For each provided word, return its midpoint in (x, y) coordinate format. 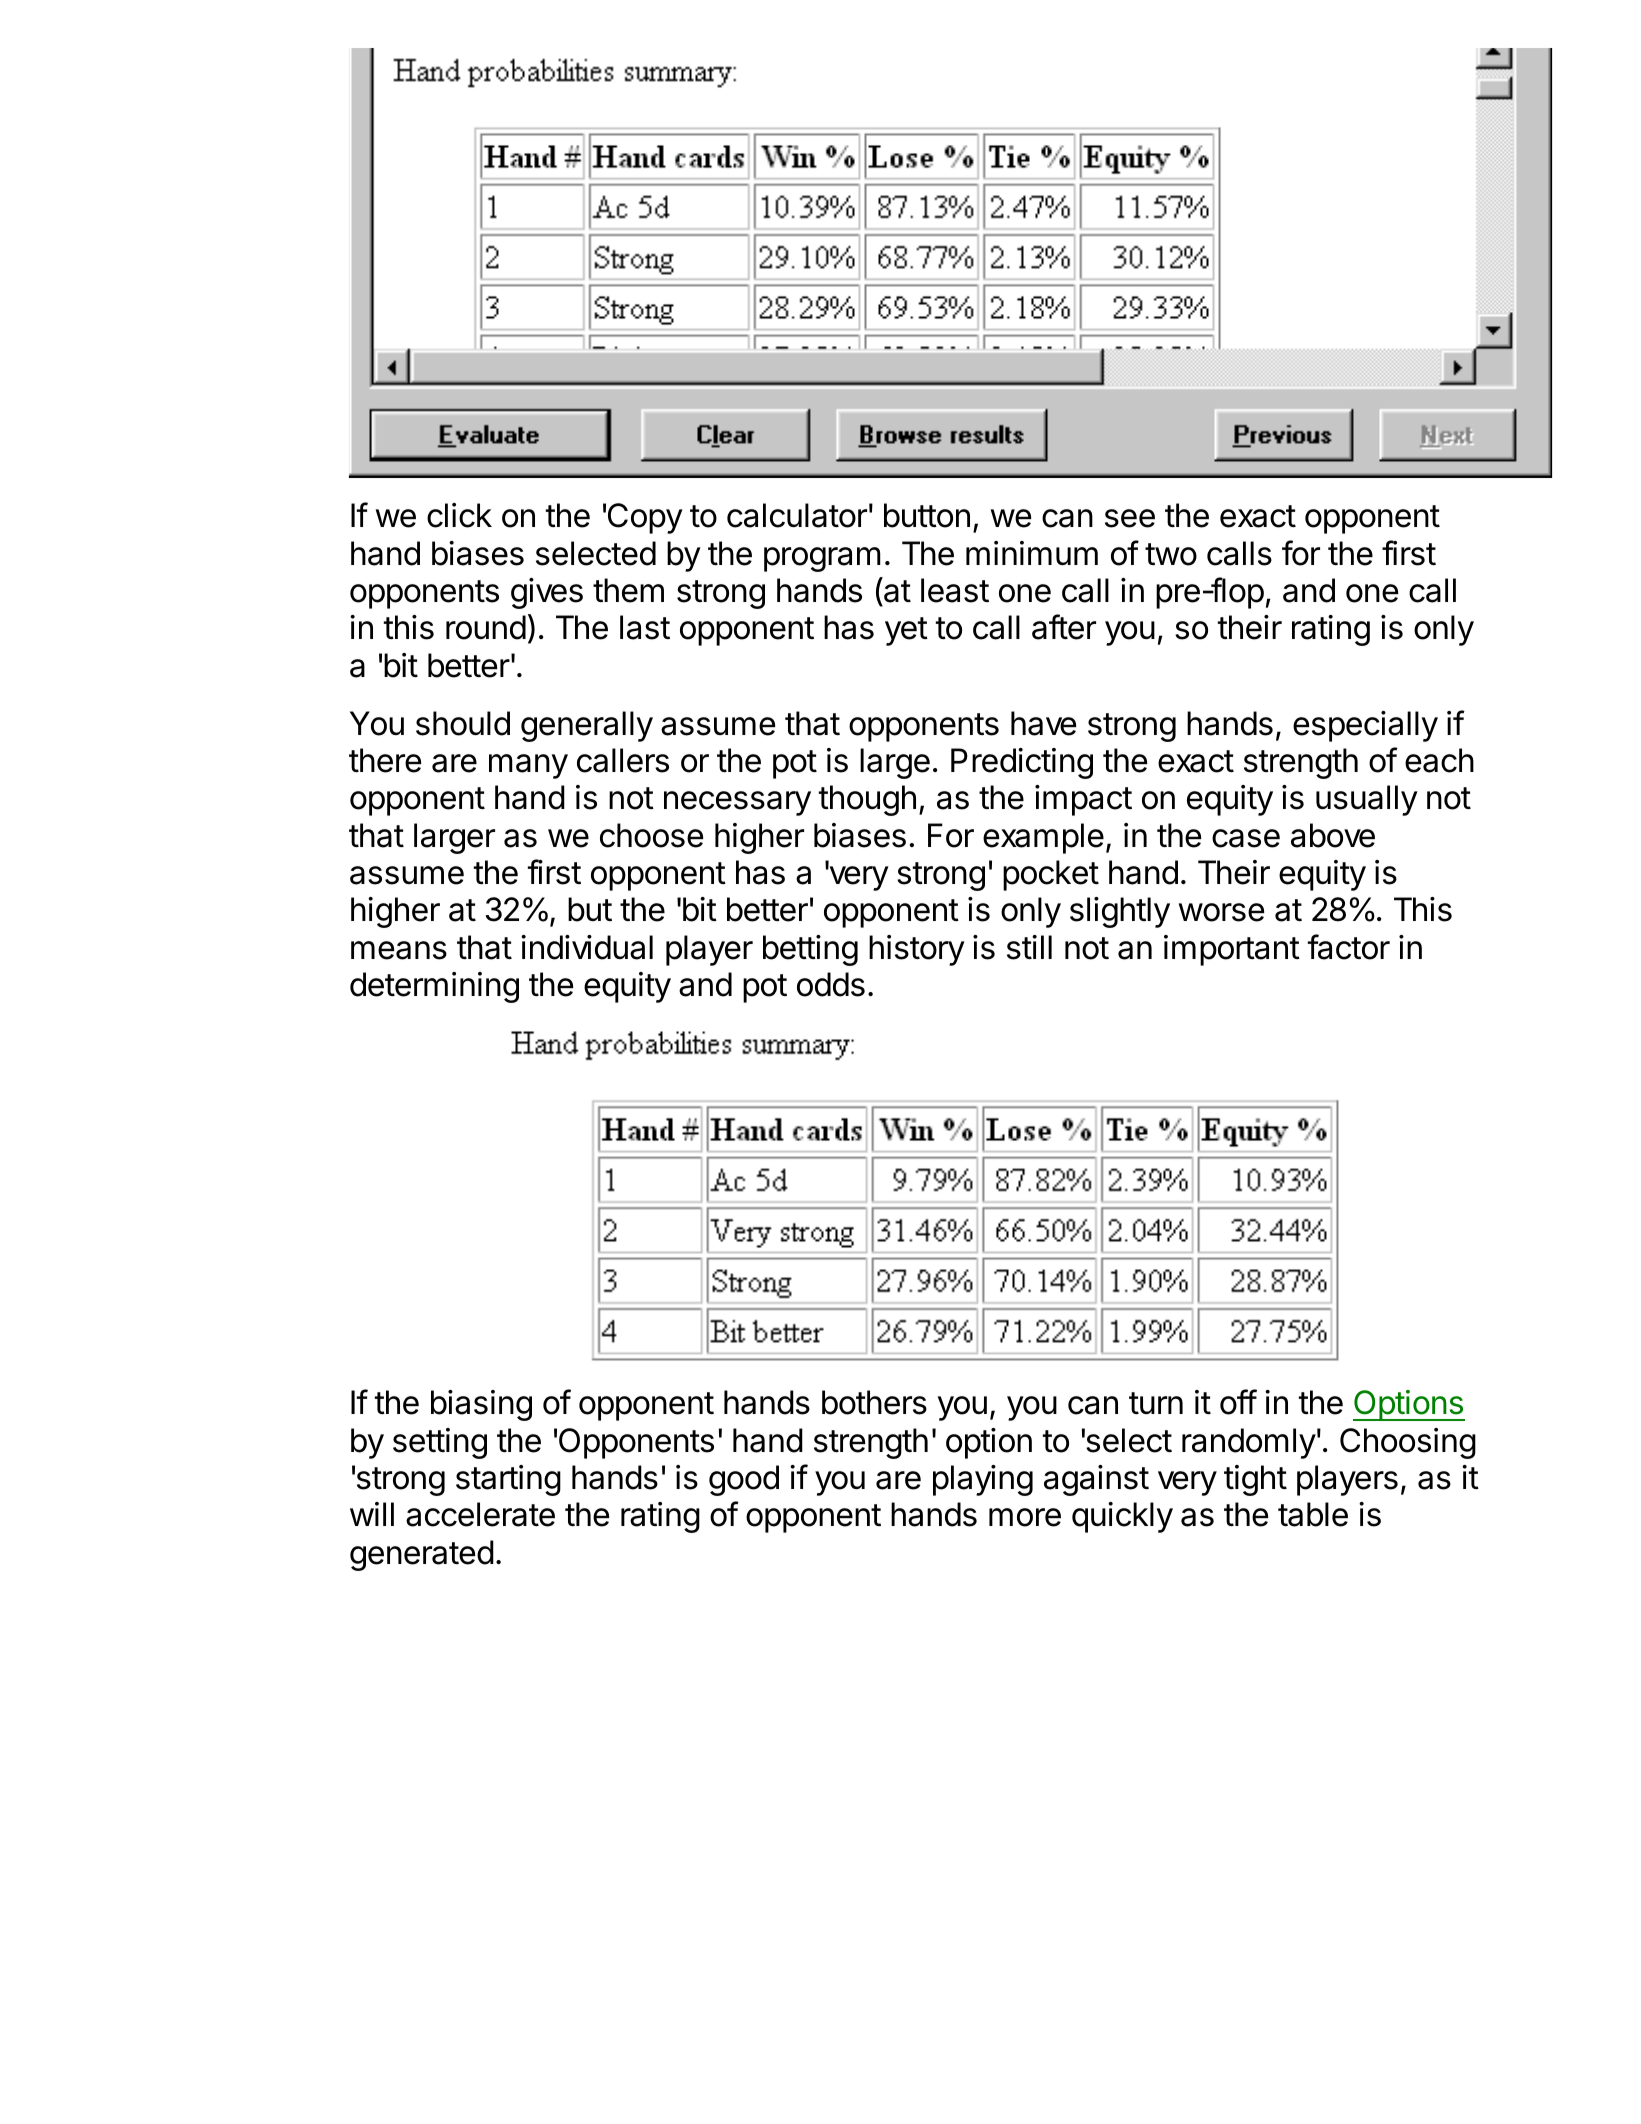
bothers (874, 1402)
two (1171, 554)
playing (983, 1480)
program (822, 559)
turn (1156, 1403)
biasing (481, 1405)
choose (651, 835)
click (459, 515)
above (1333, 835)
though (867, 800)
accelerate (480, 1514)
